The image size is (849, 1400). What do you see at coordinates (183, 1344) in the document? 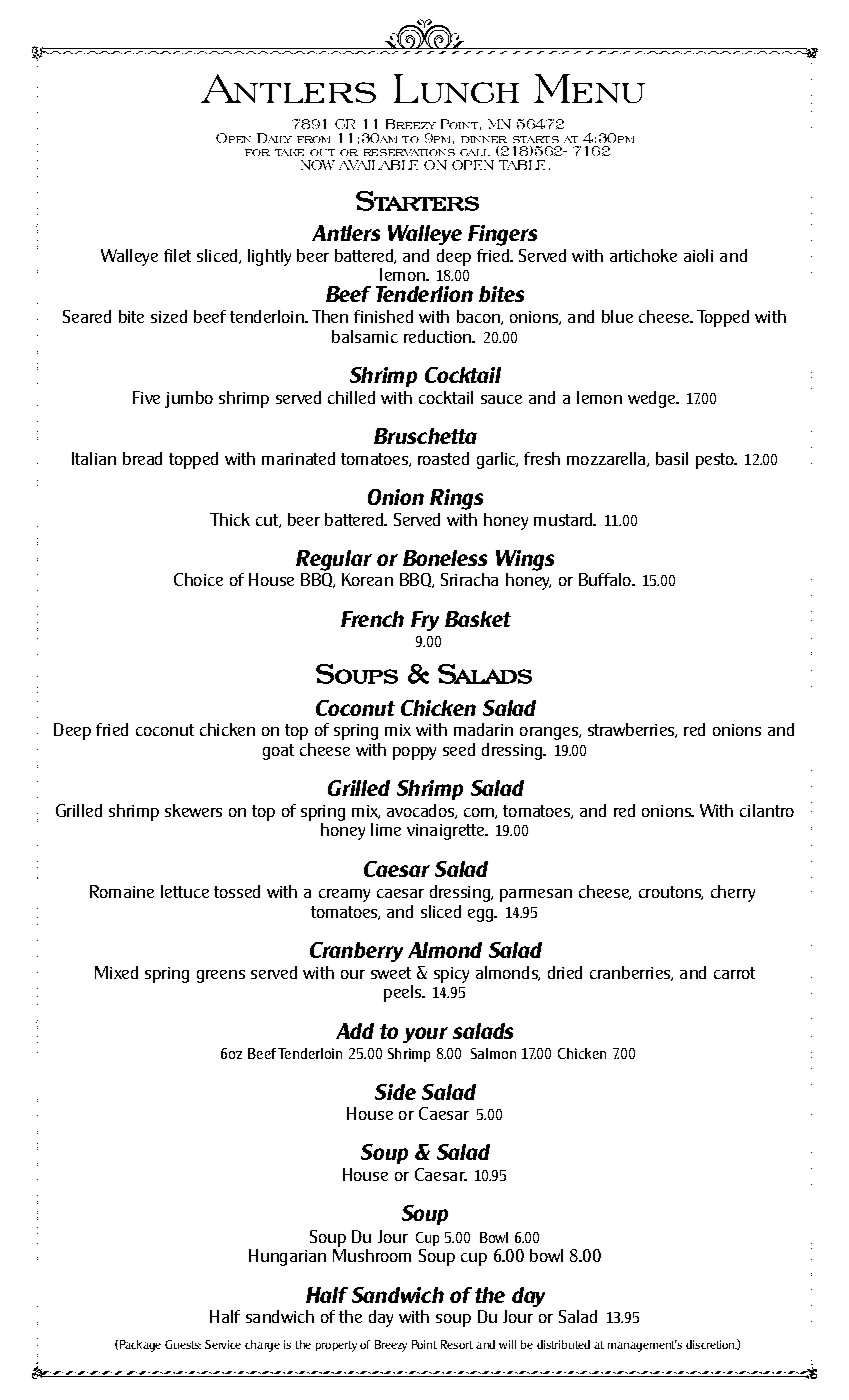
I see `Guests` at bounding box center [183, 1344].
